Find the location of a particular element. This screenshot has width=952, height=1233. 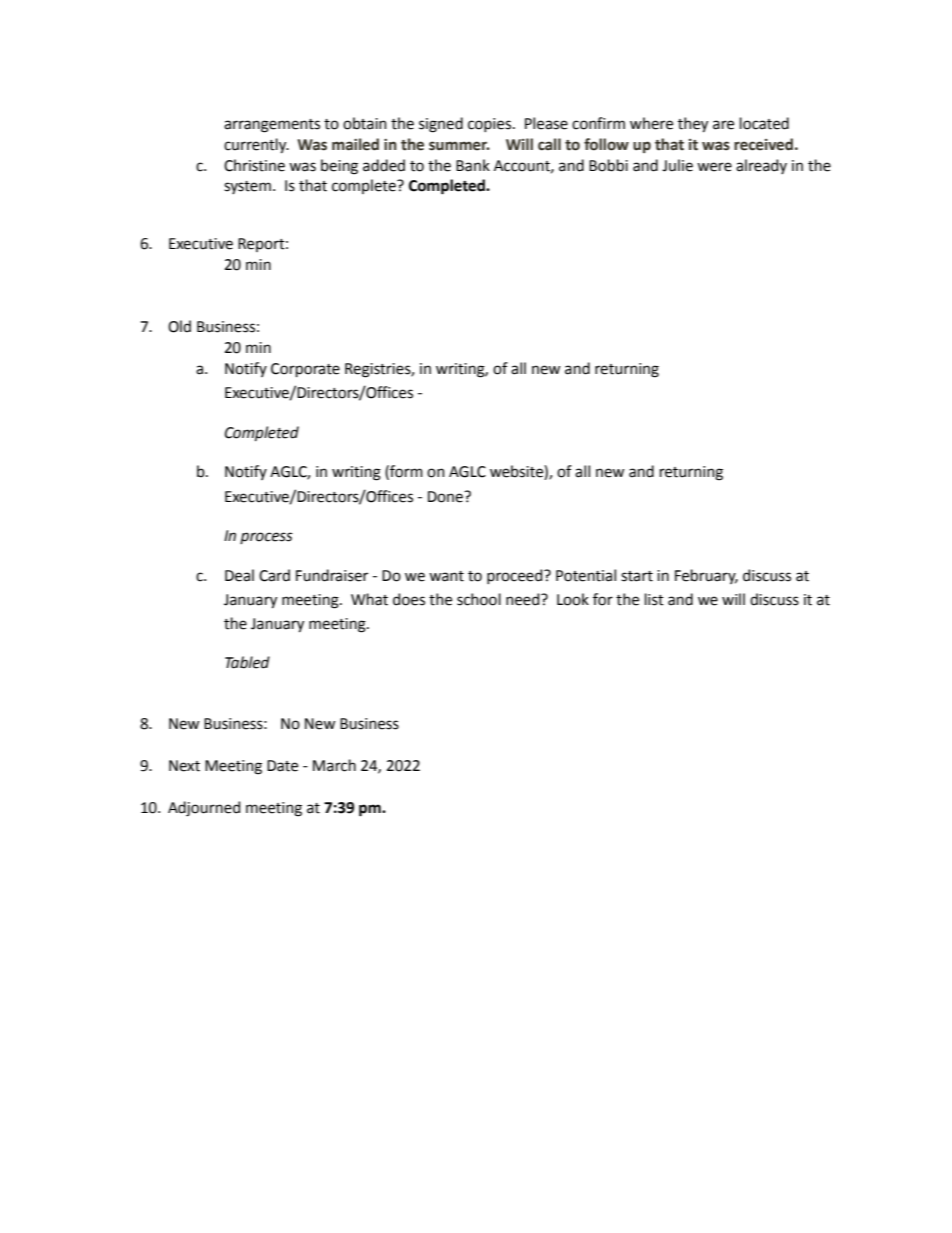

were is located at coordinates (714, 167).
